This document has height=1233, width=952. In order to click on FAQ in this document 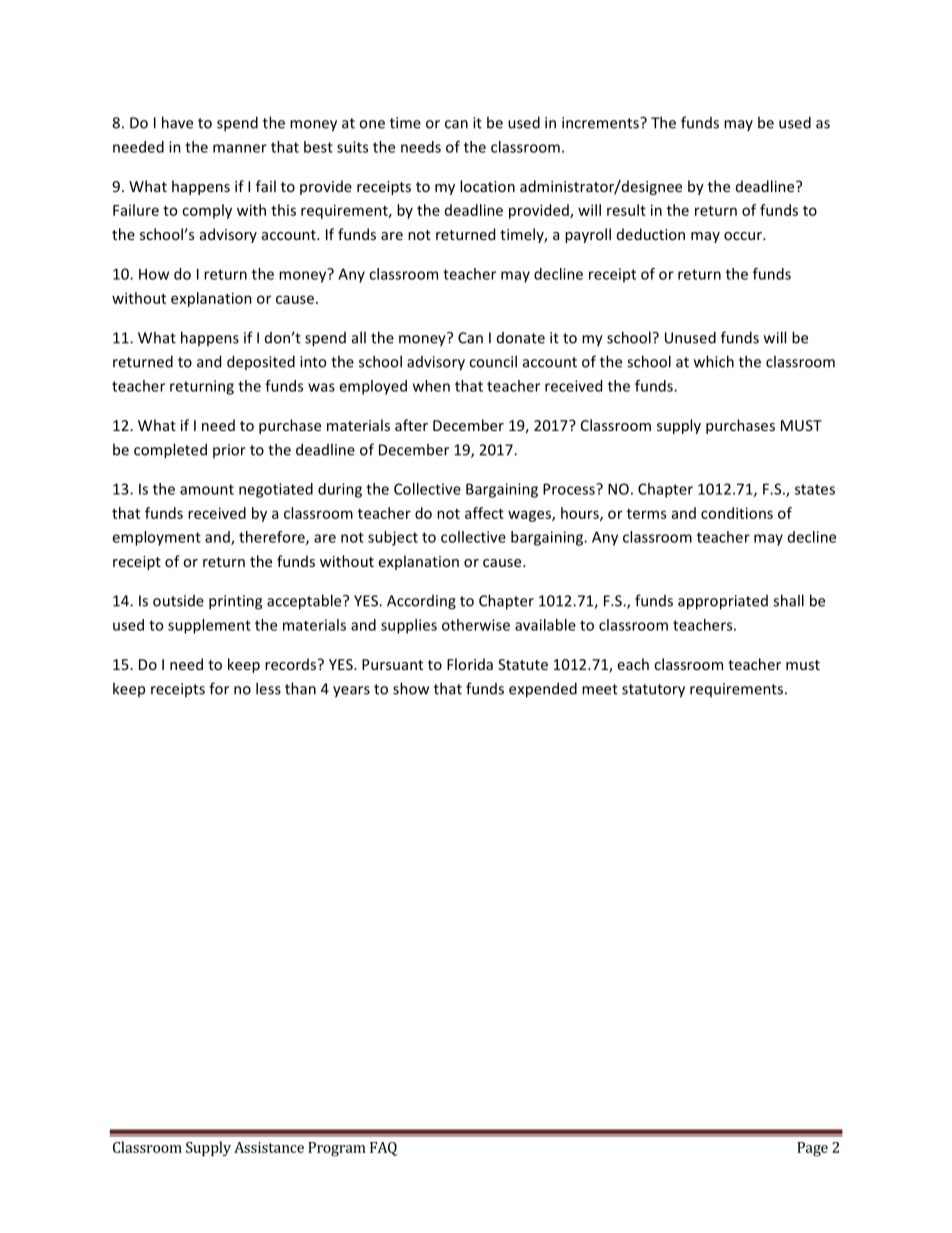, I will do `click(383, 1149)`.
